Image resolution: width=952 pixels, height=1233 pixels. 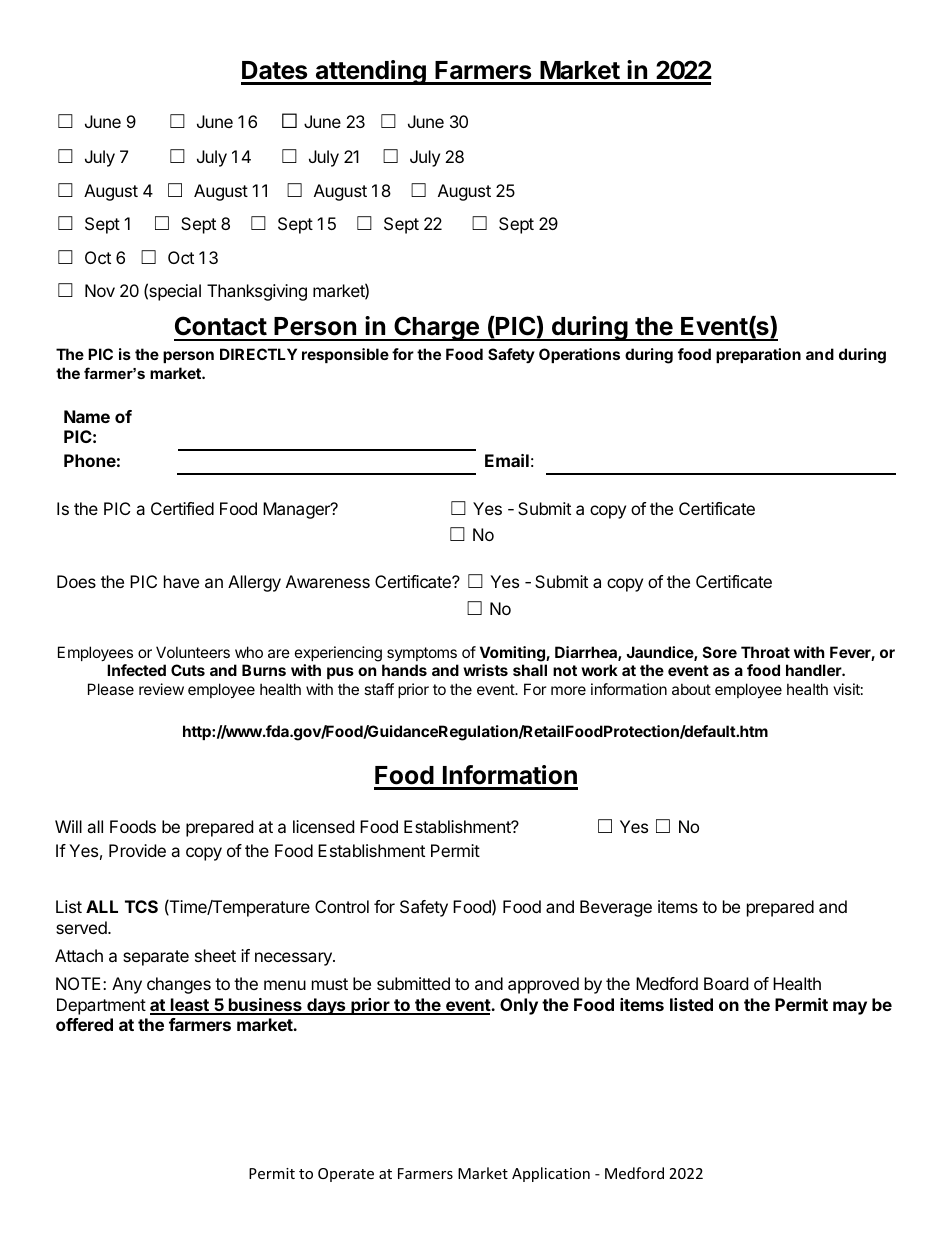 What do you see at coordinates (342, 906) in the screenshot?
I see `Control` at bounding box center [342, 906].
